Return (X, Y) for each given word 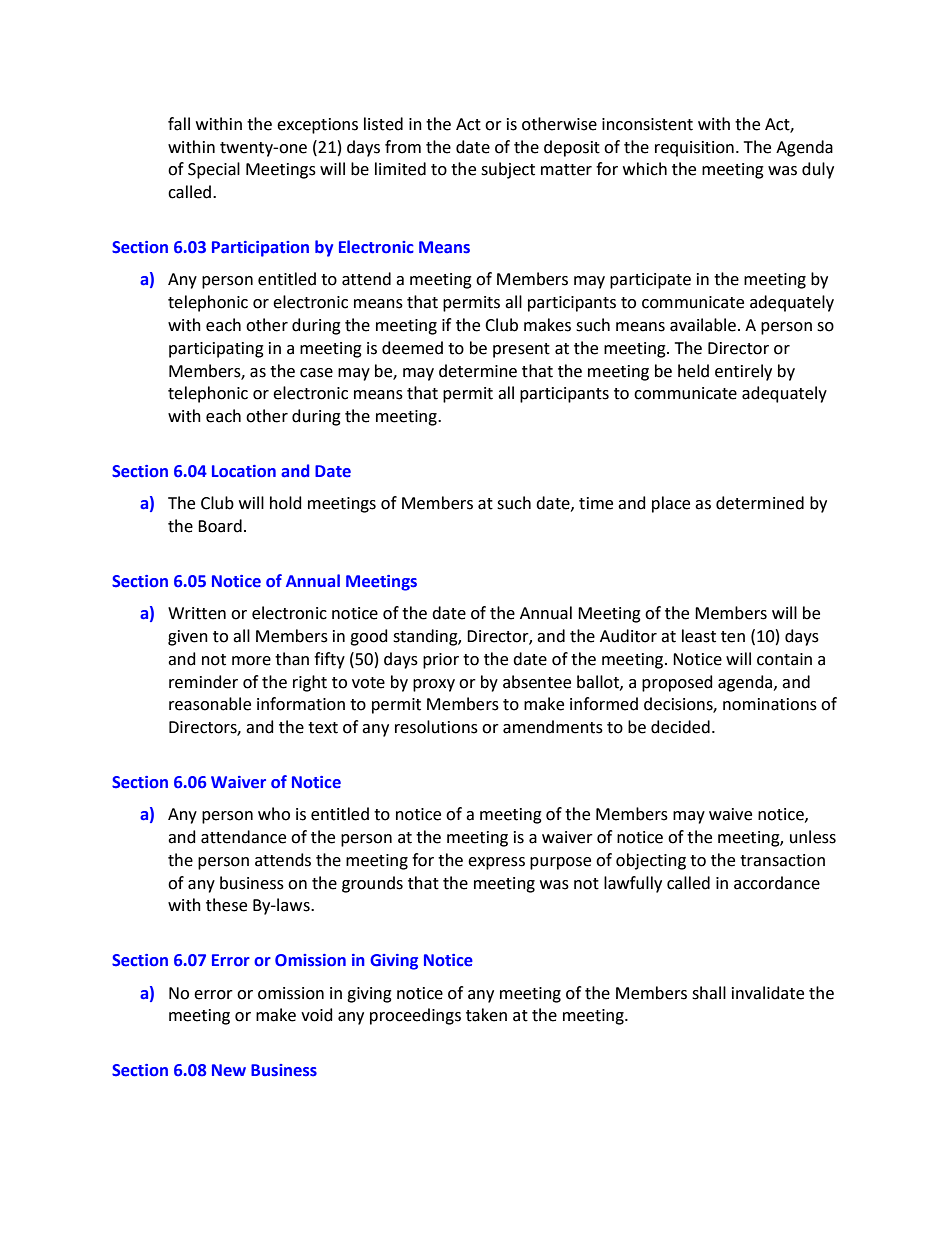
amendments (553, 727)
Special (214, 170)
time (596, 503)
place (671, 504)
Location (244, 471)
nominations (770, 704)
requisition (694, 149)
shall (709, 993)
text (323, 728)
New (229, 1070)
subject (508, 170)
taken (486, 1015)
